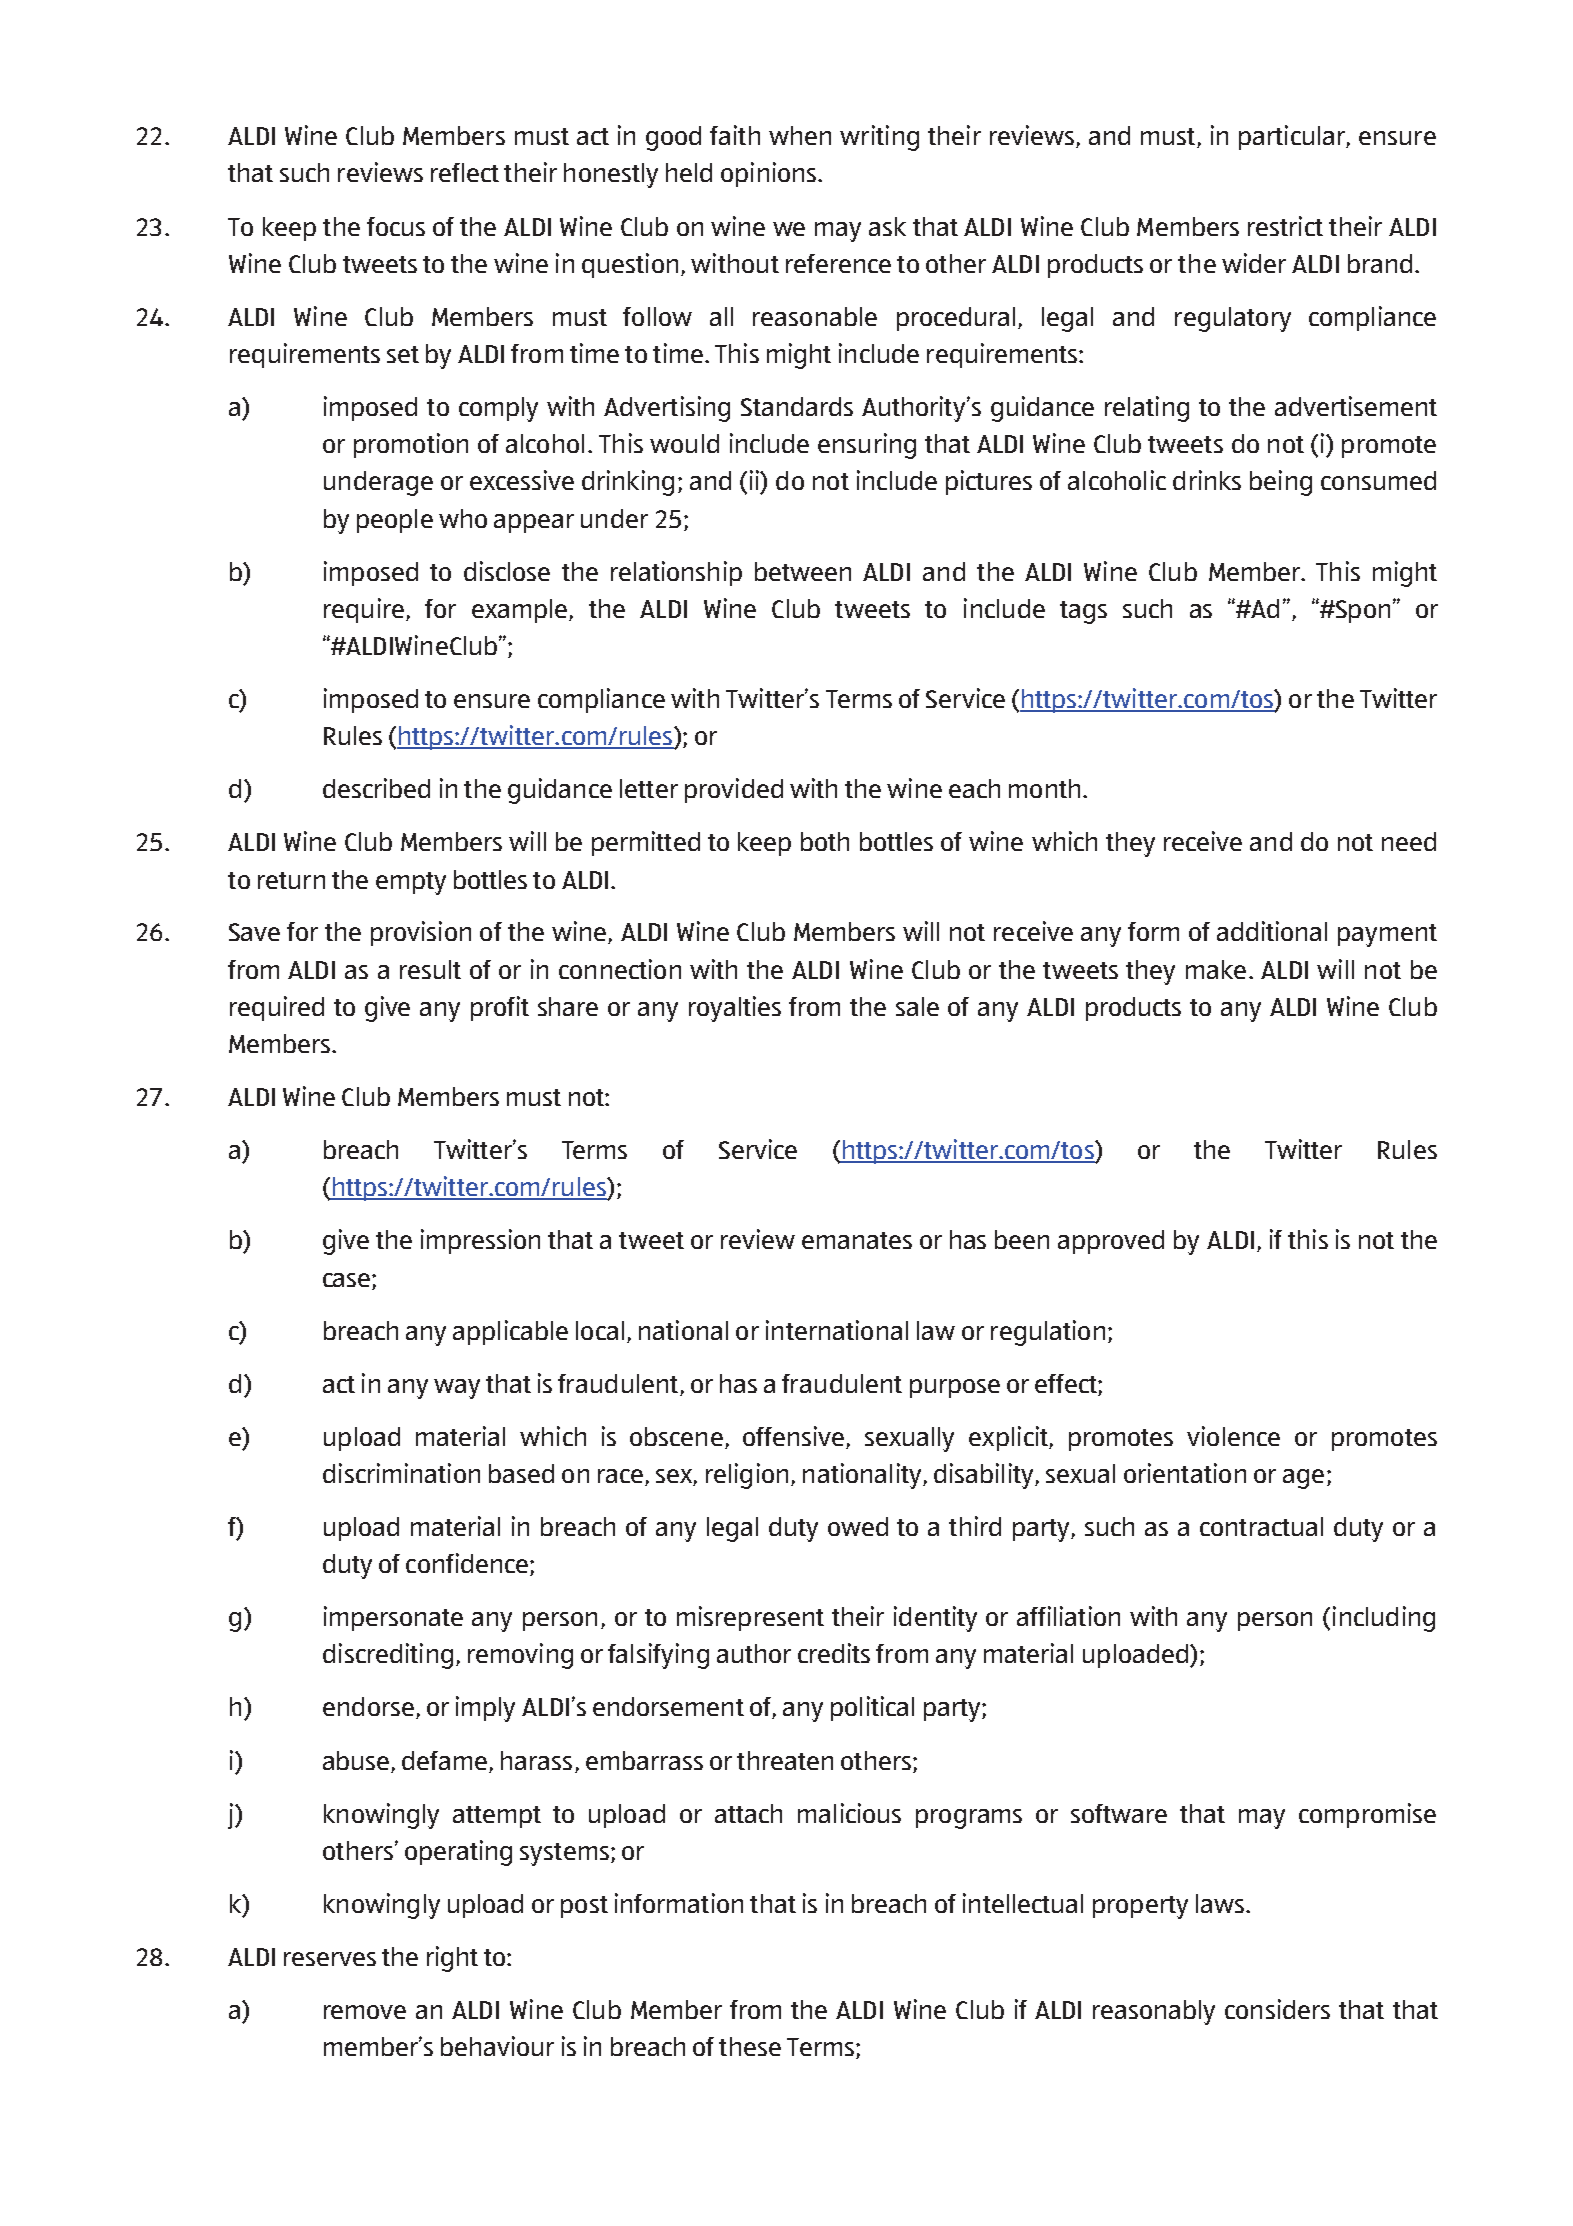 This image has width=1573, height=2226. What do you see at coordinates (770, 174) in the image?
I see `opinions` at bounding box center [770, 174].
